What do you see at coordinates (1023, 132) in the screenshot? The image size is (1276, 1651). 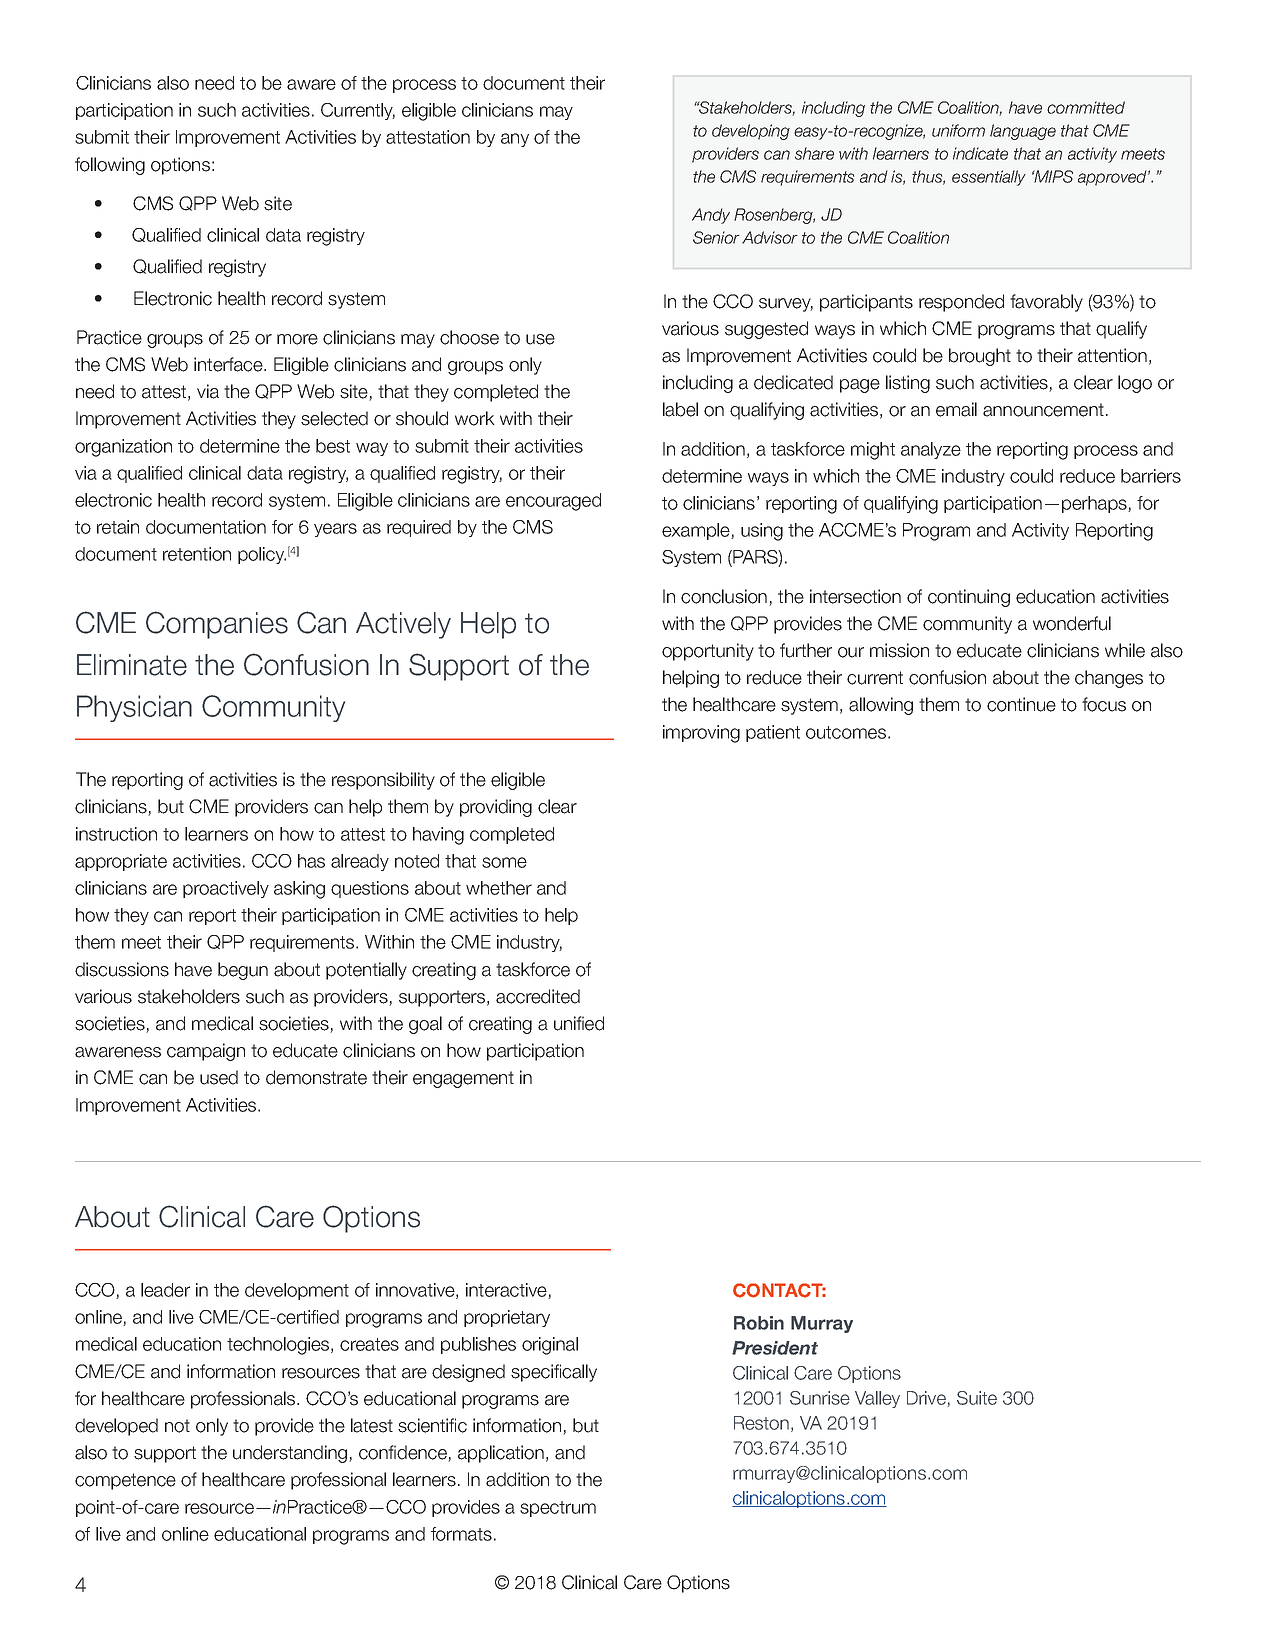 I see `language` at bounding box center [1023, 132].
